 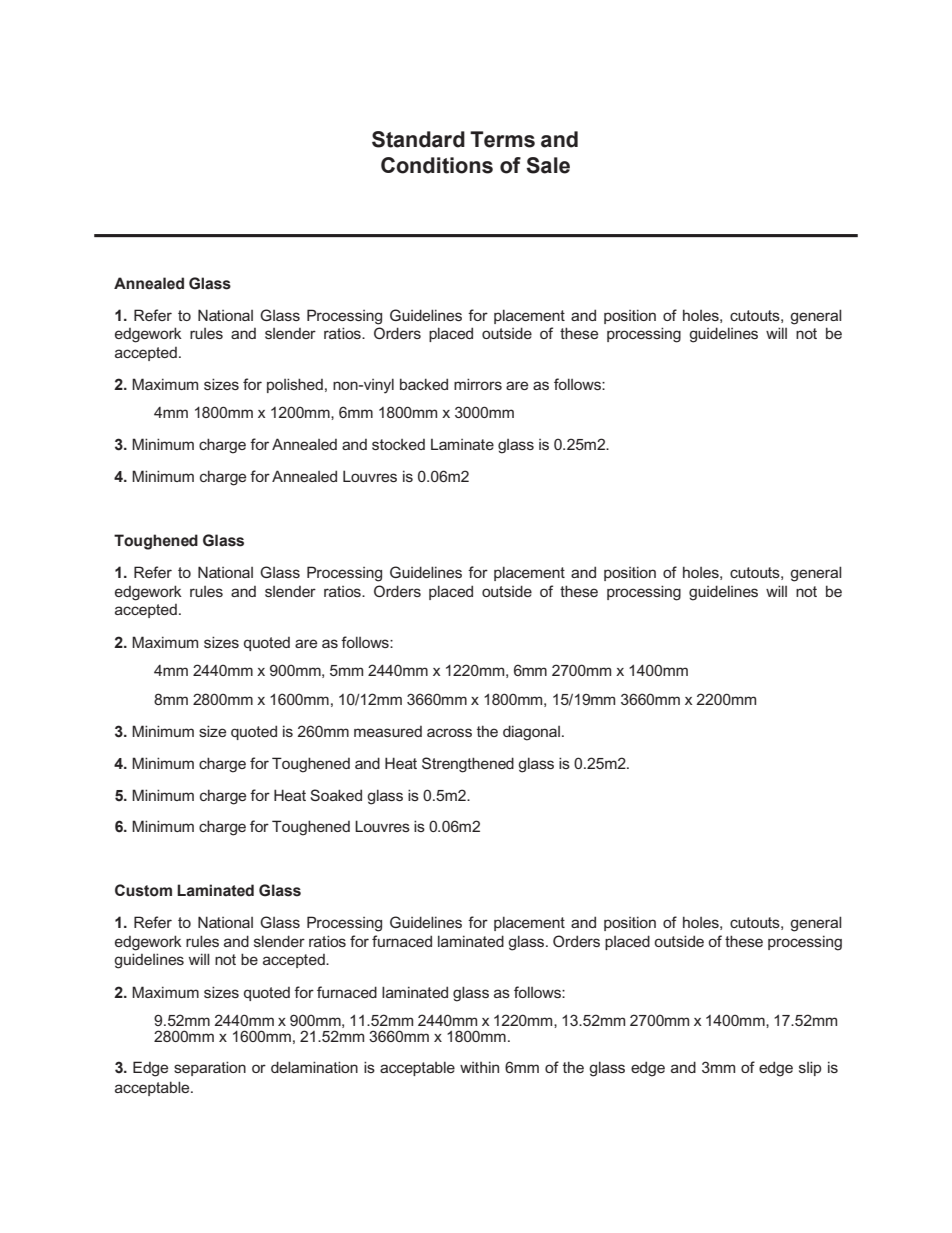 I want to click on Soaked, so click(x=336, y=795).
